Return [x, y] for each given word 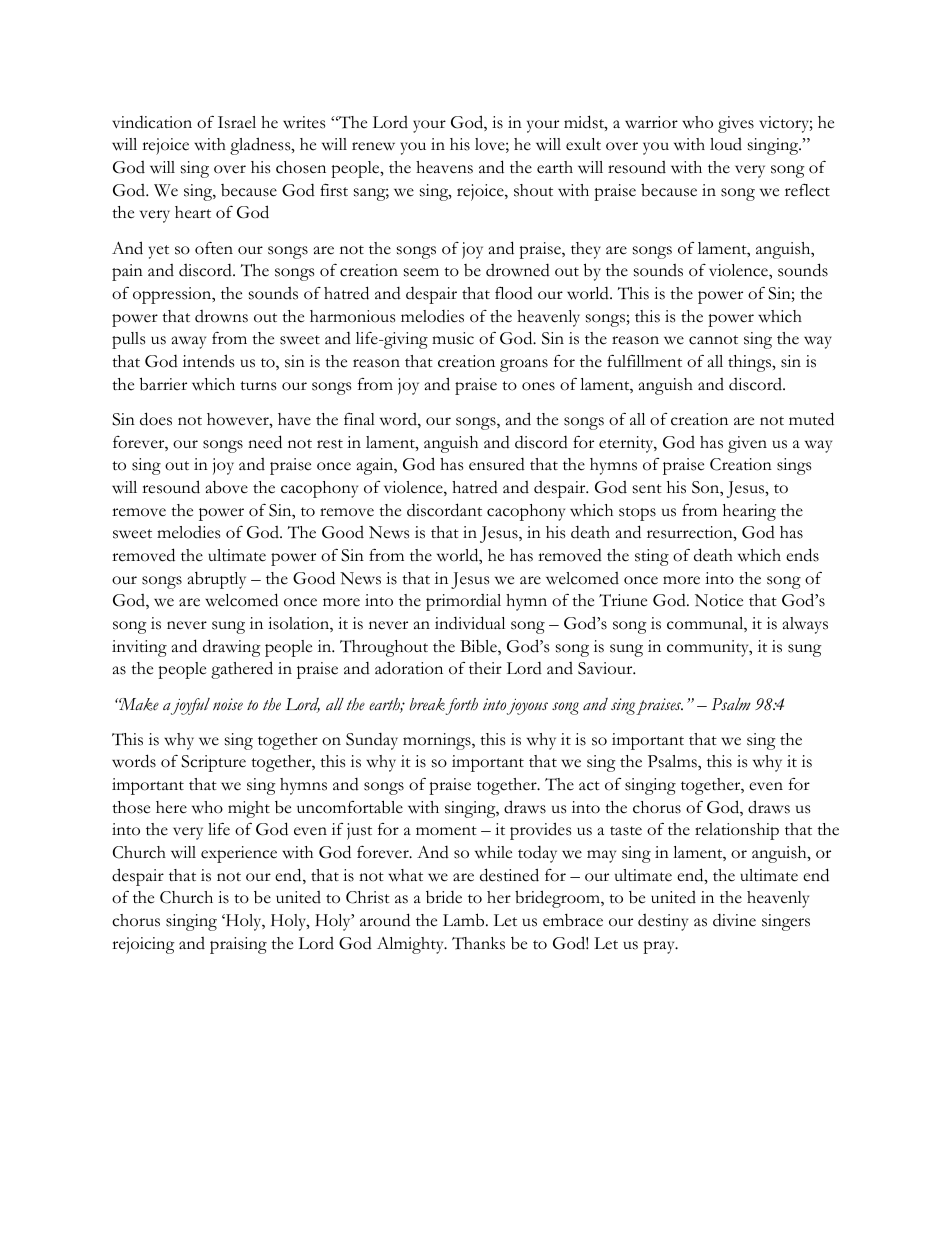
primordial [463, 602]
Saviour [606, 668]
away [189, 342]
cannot [713, 340]
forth [462, 706]
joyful [190, 706]
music [453, 338]
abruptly [217, 580]
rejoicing [143, 945]
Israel [237, 122]
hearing [749, 512]
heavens [444, 167]
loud [726, 144]
